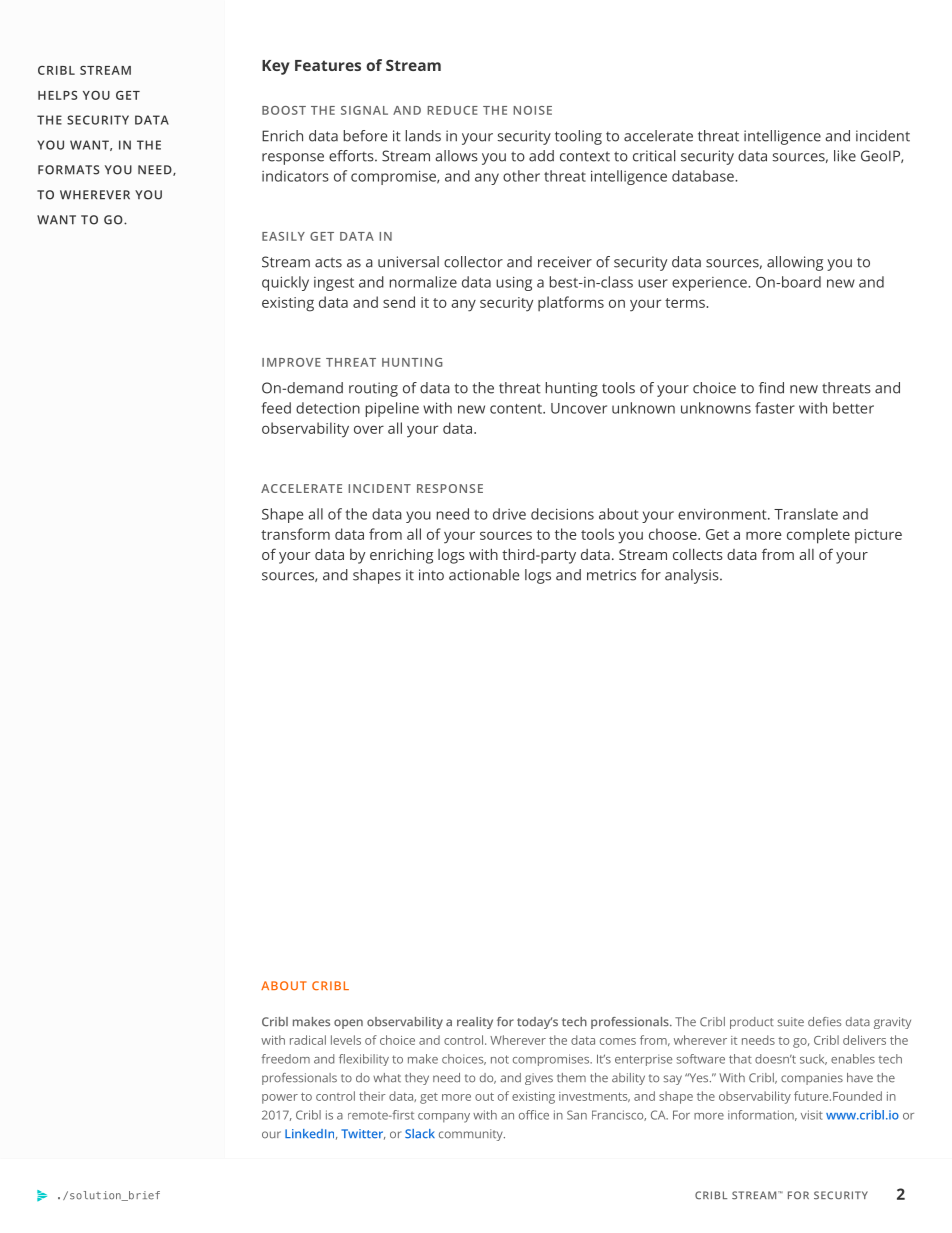 Image resolution: width=952 pixels, height=1233 pixels. I want to click on transform, so click(295, 534).
